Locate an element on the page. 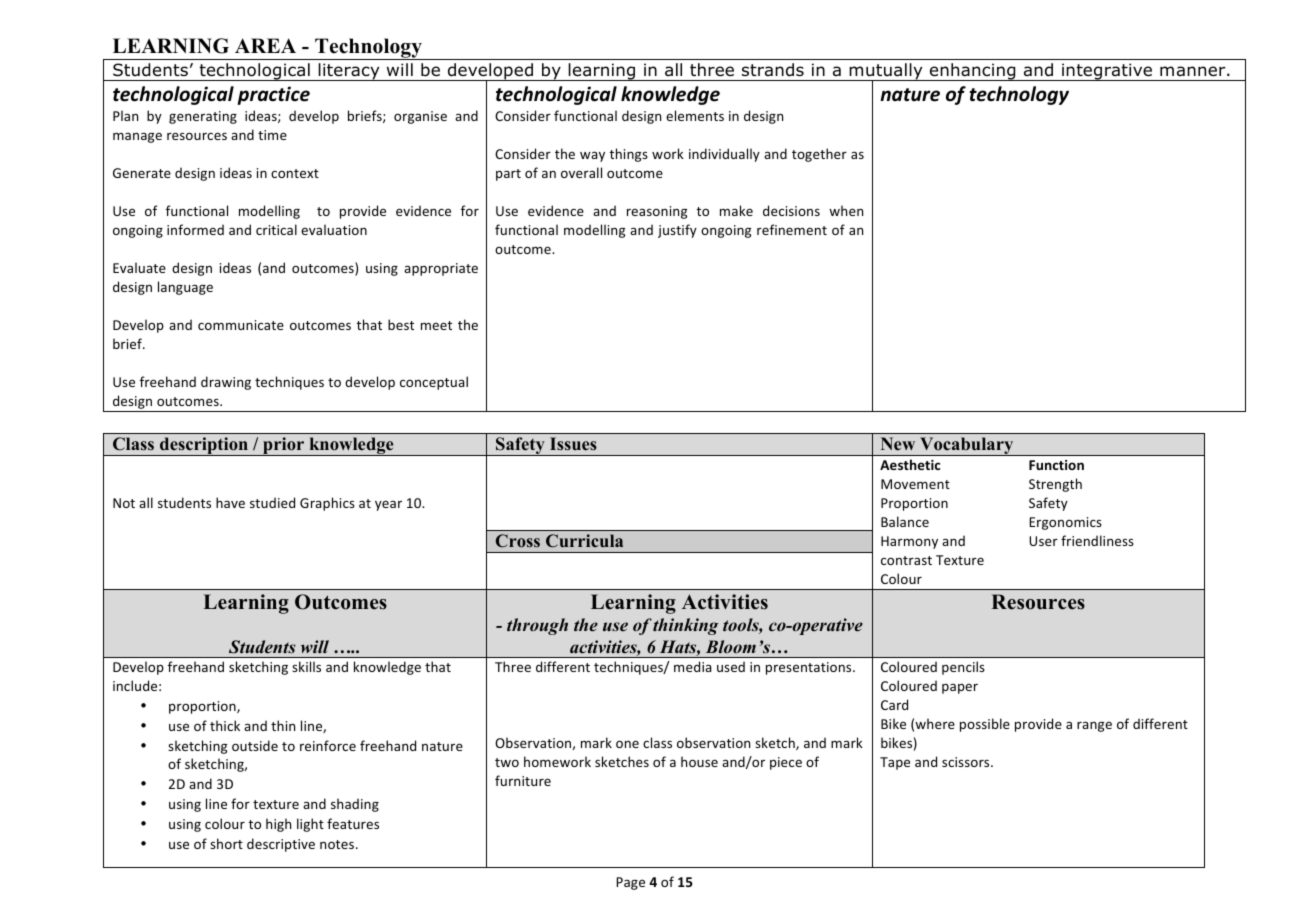  appropriate is located at coordinates (441, 269).
